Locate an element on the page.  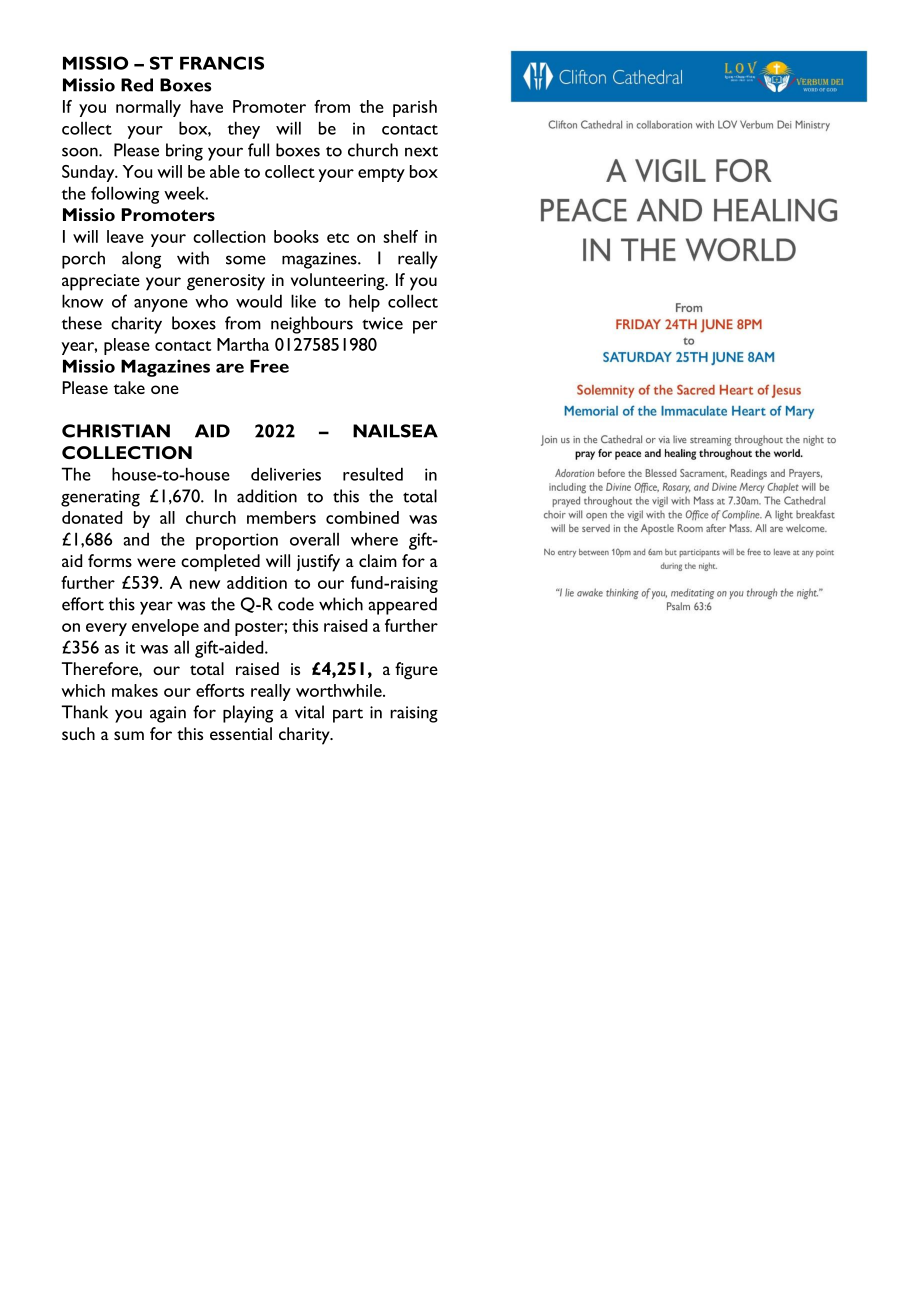
leave is located at coordinates (125, 236).
